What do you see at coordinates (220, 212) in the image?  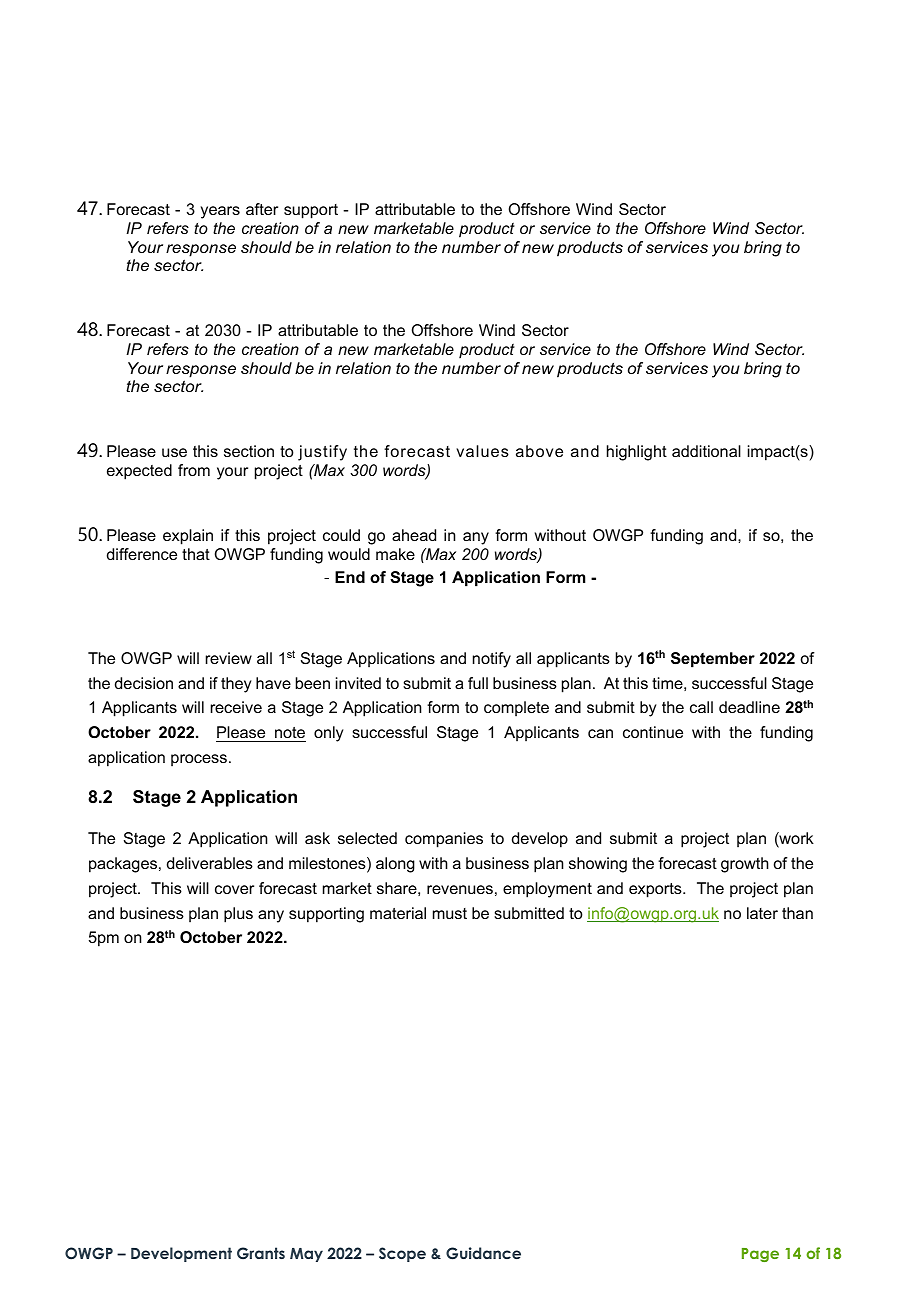 I see `years` at bounding box center [220, 212].
